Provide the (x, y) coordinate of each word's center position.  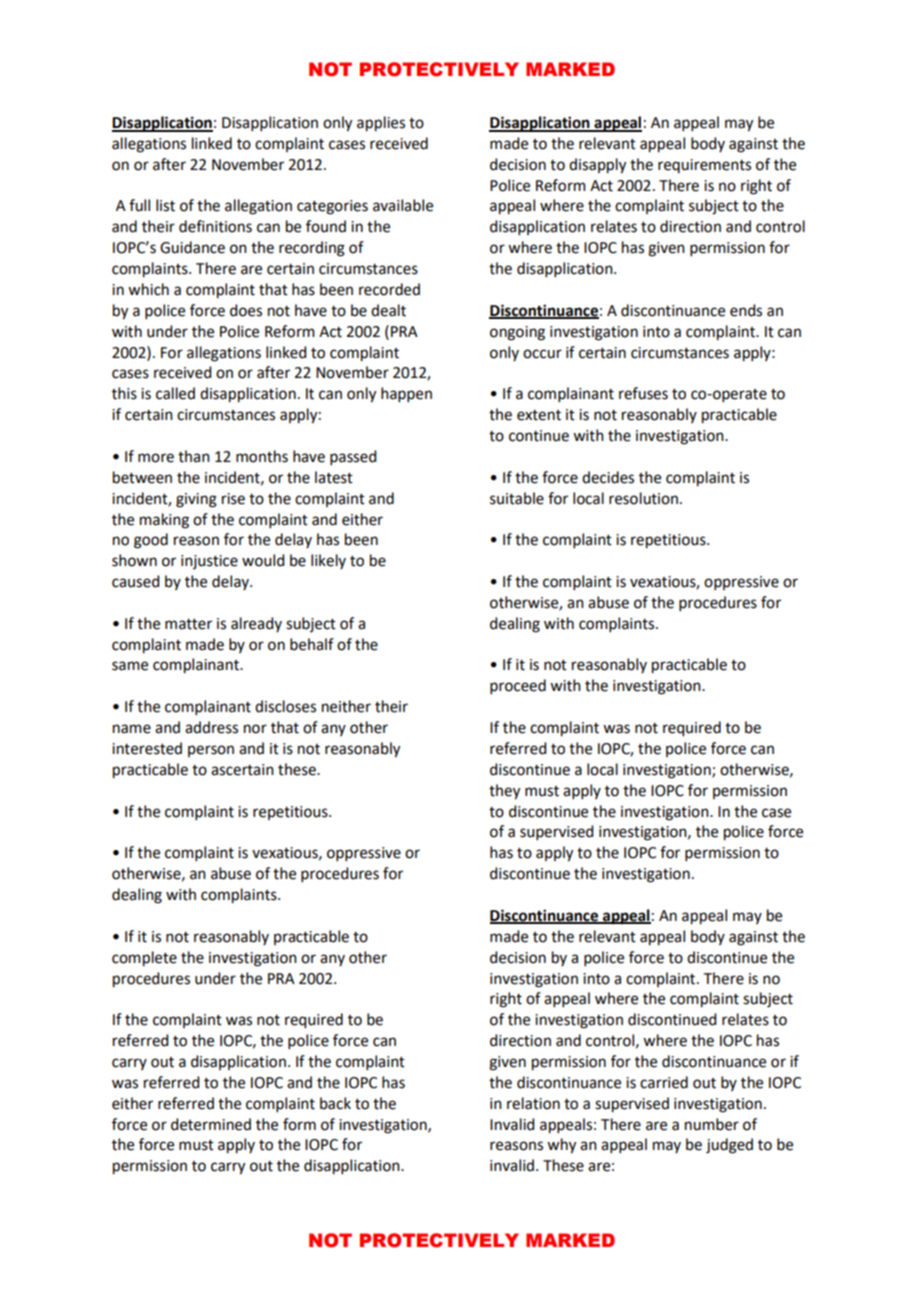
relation (533, 1103)
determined (211, 1124)
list (165, 205)
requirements (704, 166)
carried (664, 1082)
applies (381, 124)
